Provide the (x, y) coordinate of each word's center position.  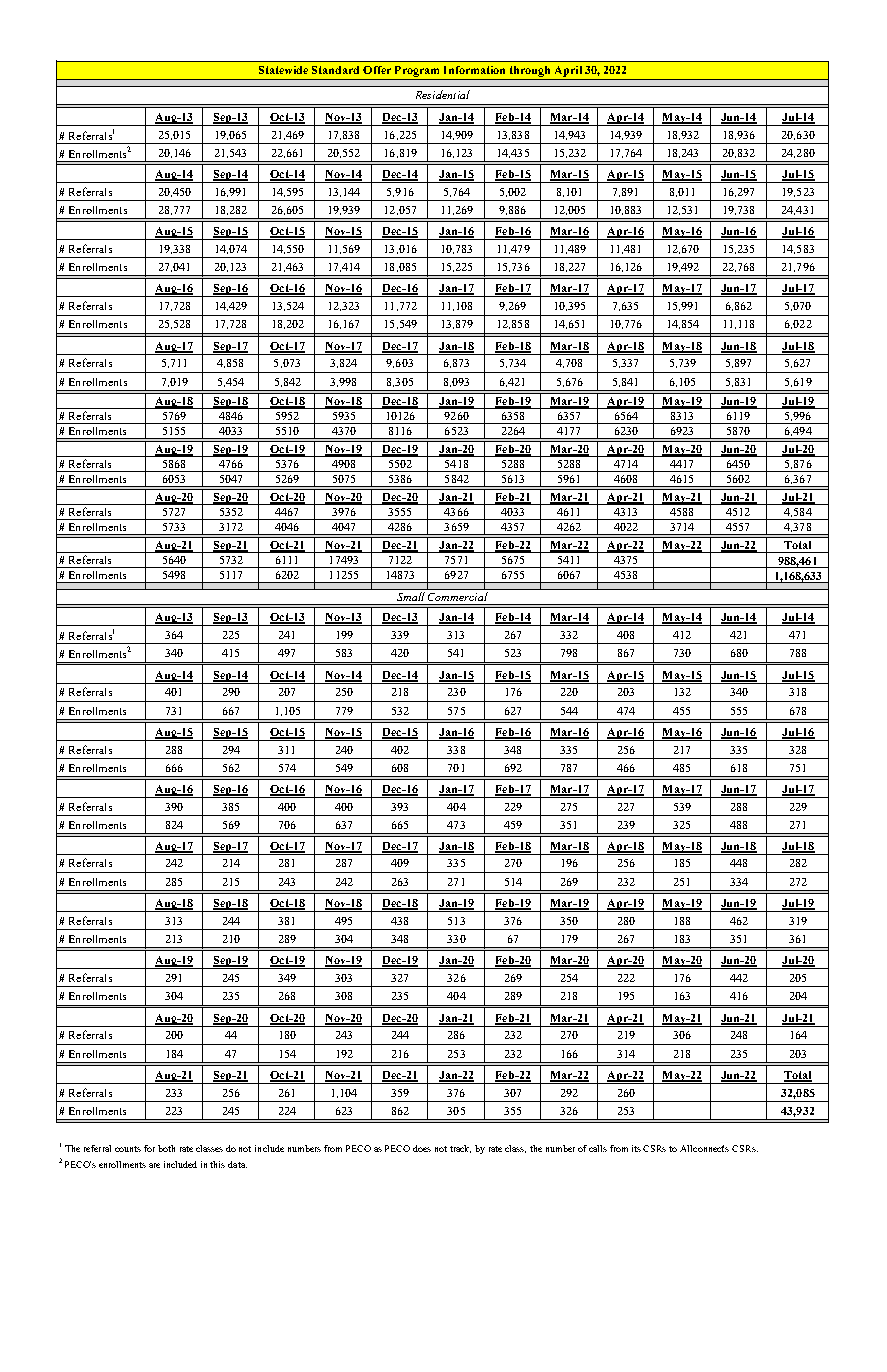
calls (598, 1148)
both (166, 1148)
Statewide (283, 70)
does (422, 1148)
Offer (377, 70)
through (530, 71)
